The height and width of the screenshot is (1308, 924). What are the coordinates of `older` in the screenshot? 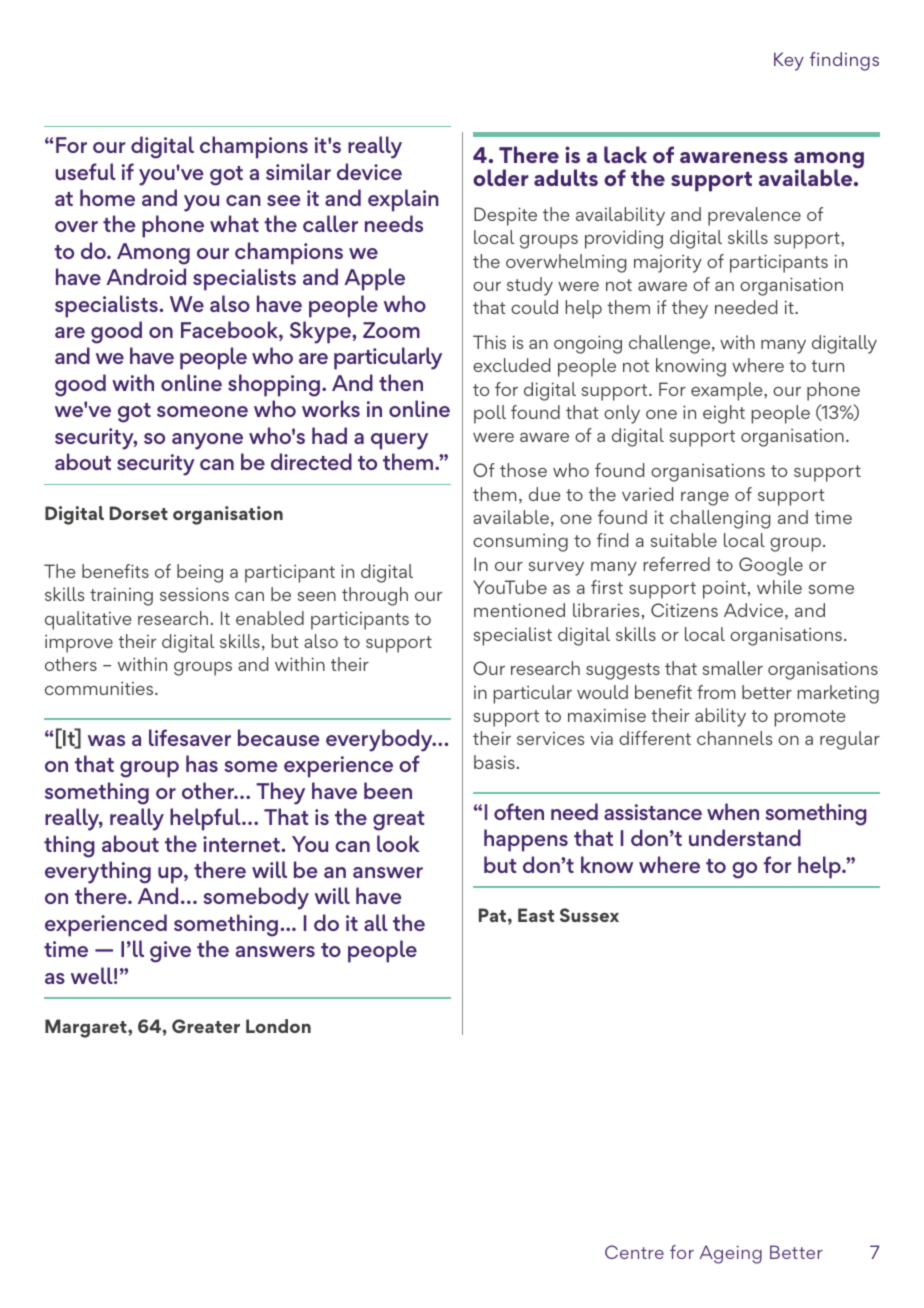 It's located at (501, 177).
